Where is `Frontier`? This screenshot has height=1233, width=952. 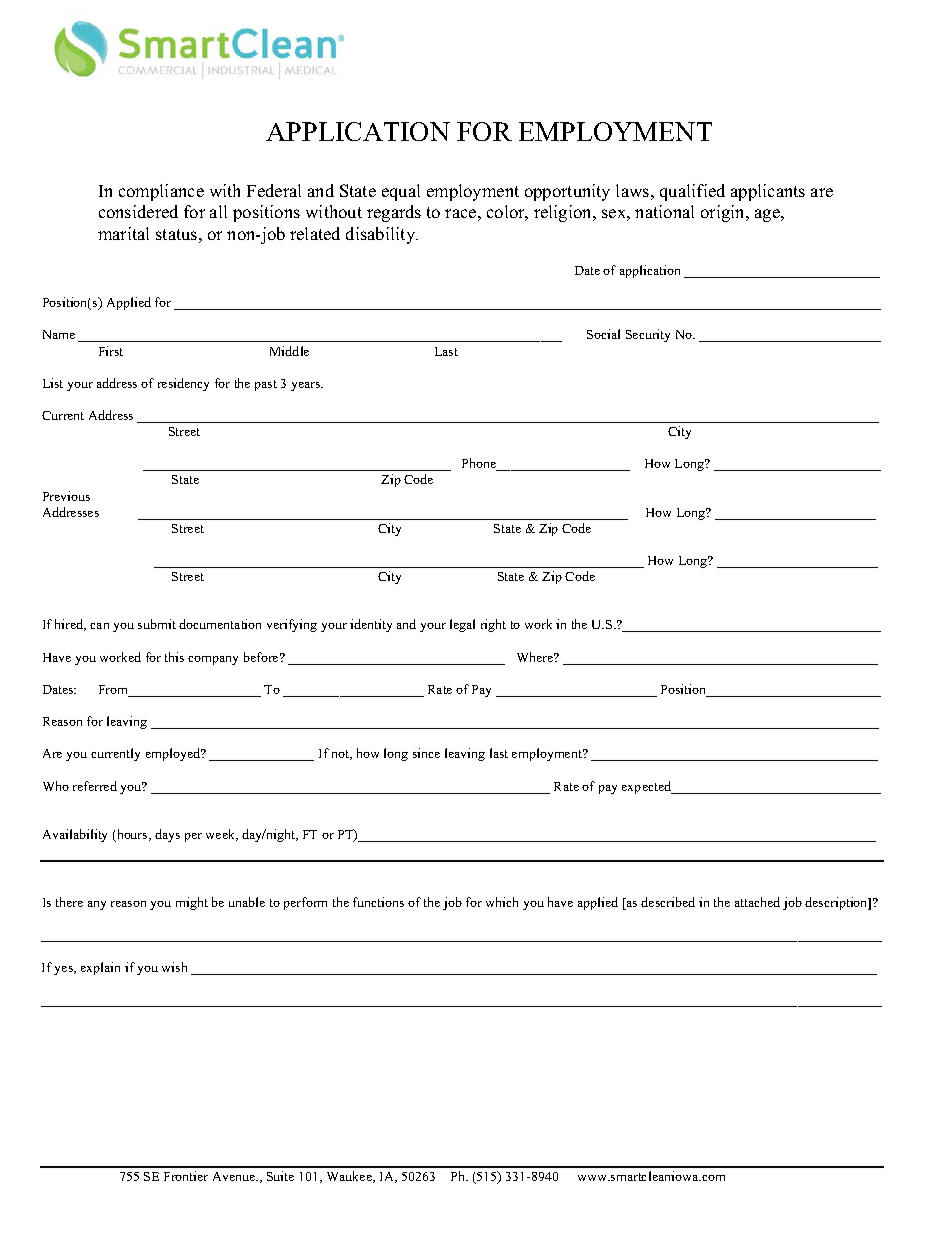 Frontier is located at coordinates (186, 1176).
